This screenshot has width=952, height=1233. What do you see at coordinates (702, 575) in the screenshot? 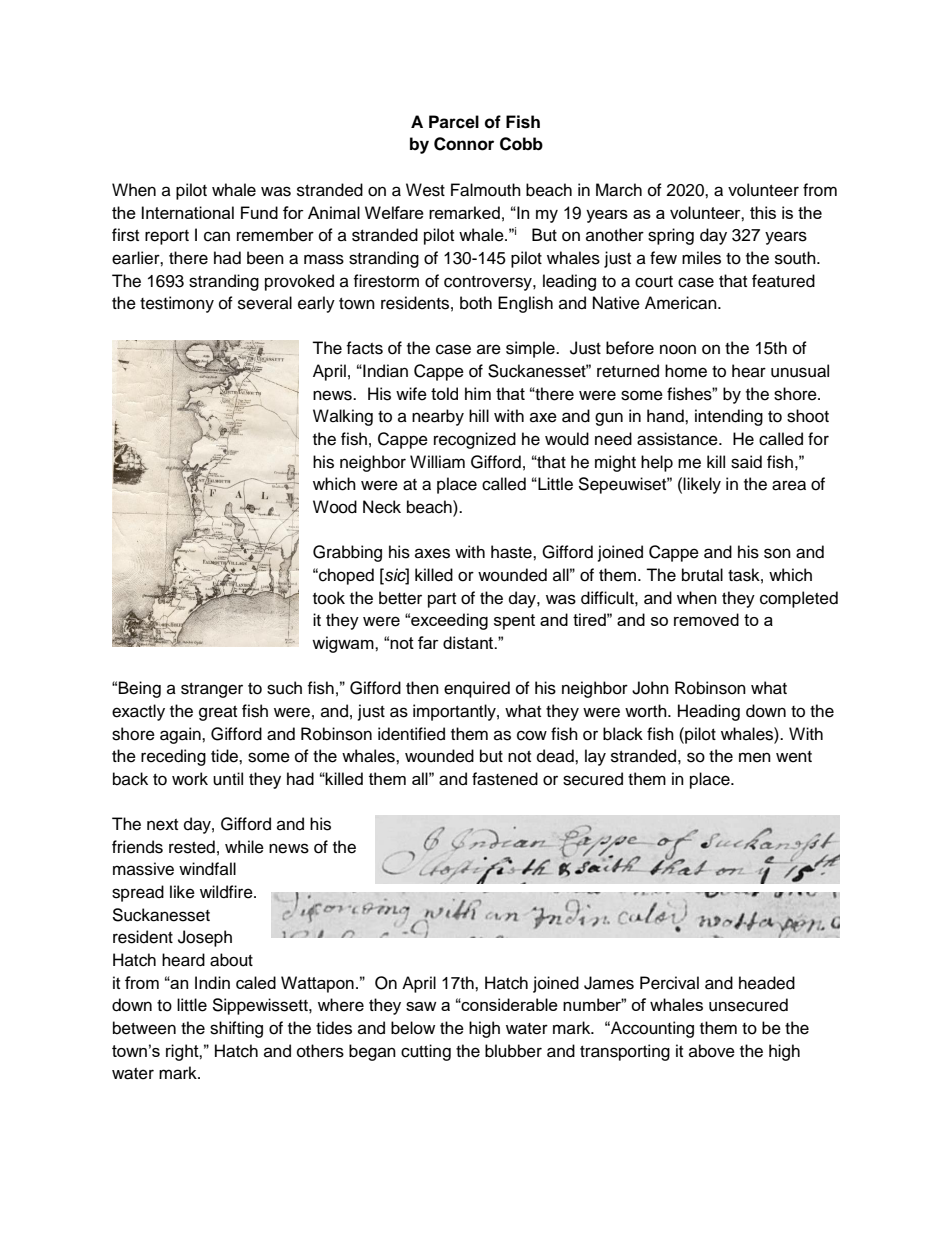
I see `brutal` at bounding box center [702, 575].
